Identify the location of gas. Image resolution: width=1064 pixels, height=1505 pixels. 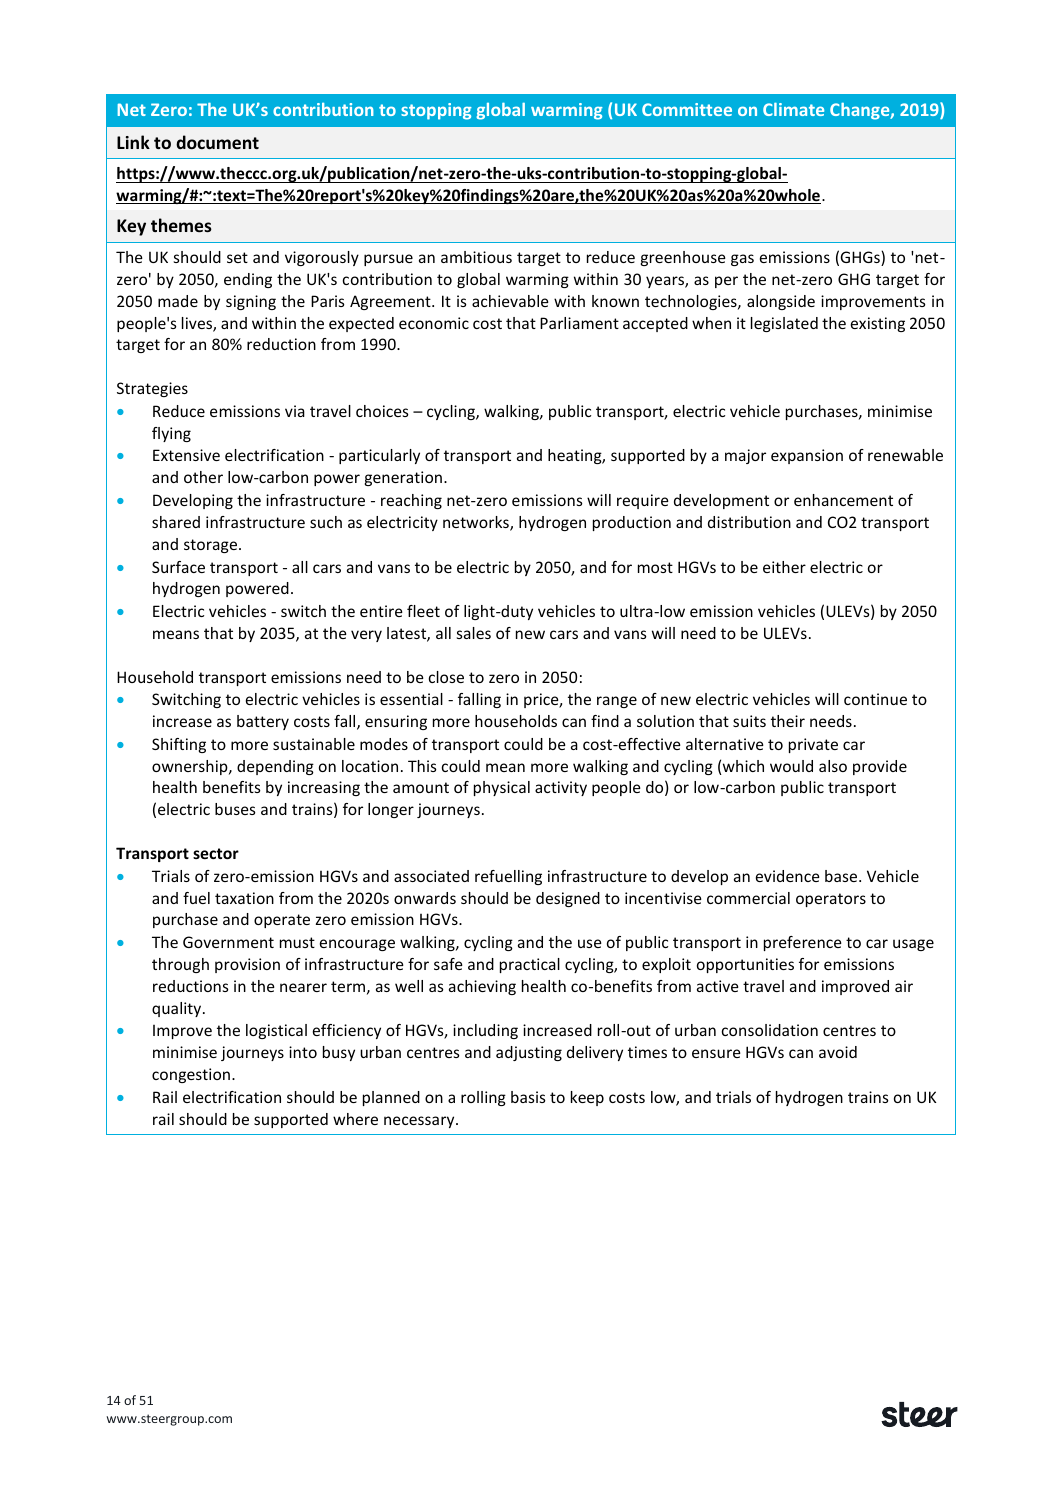
(742, 260).
